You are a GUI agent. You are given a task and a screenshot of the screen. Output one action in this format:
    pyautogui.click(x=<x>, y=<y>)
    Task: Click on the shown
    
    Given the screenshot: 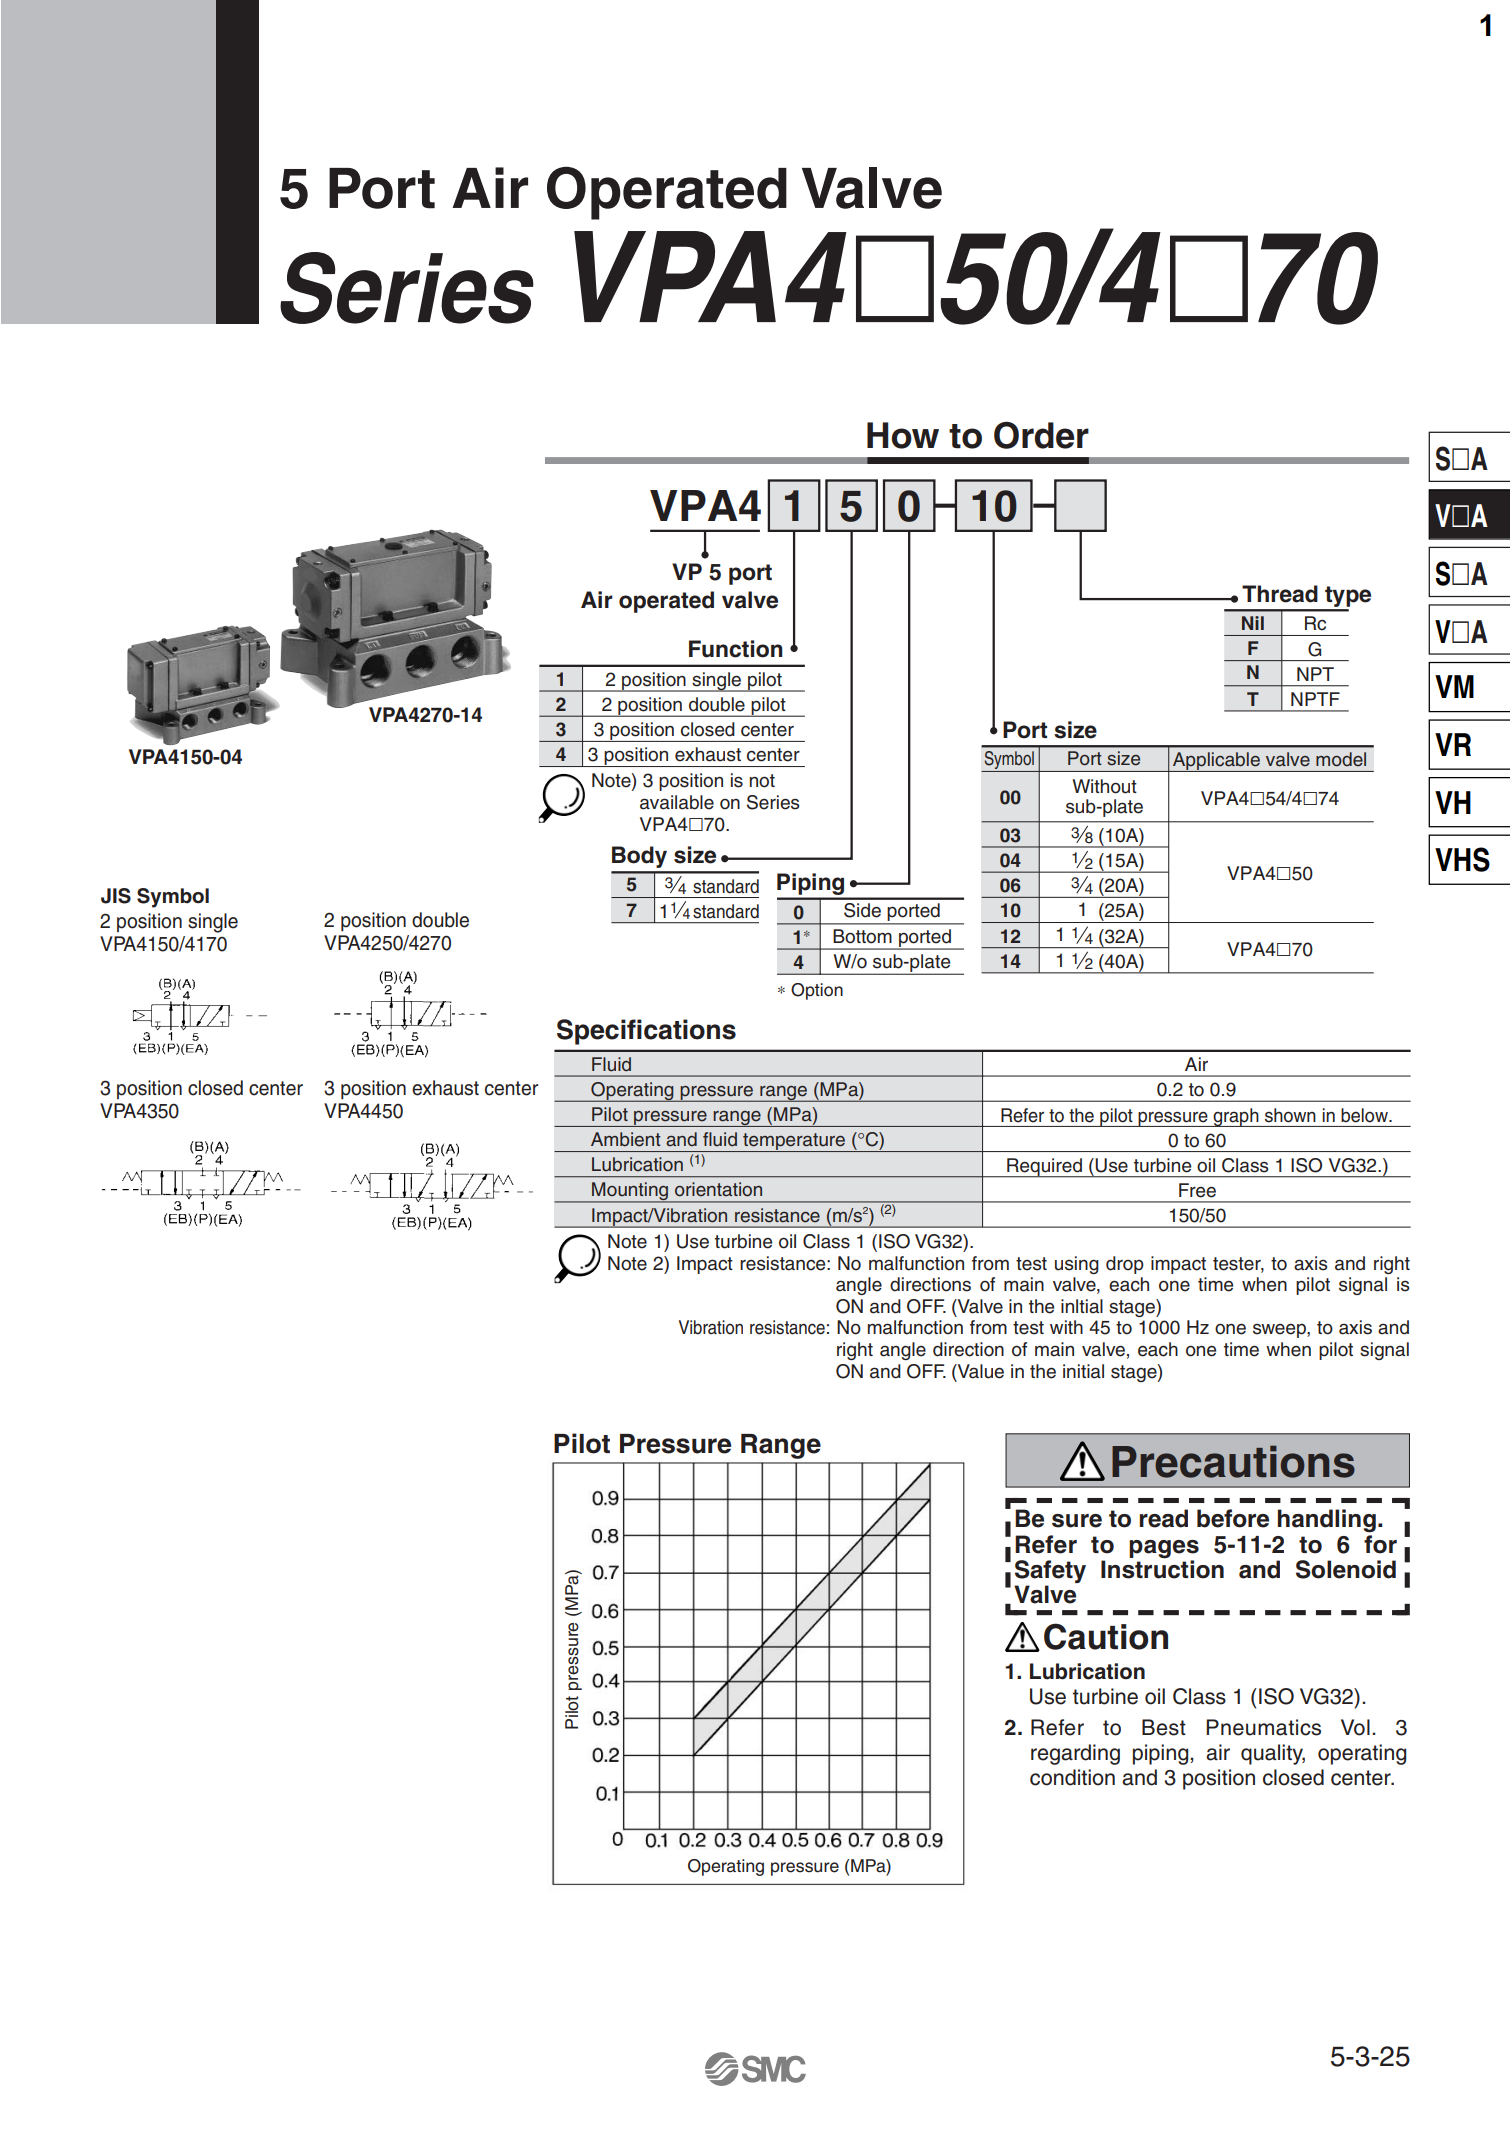 What is the action you would take?
    pyautogui.click(x=1290, y=1115)
